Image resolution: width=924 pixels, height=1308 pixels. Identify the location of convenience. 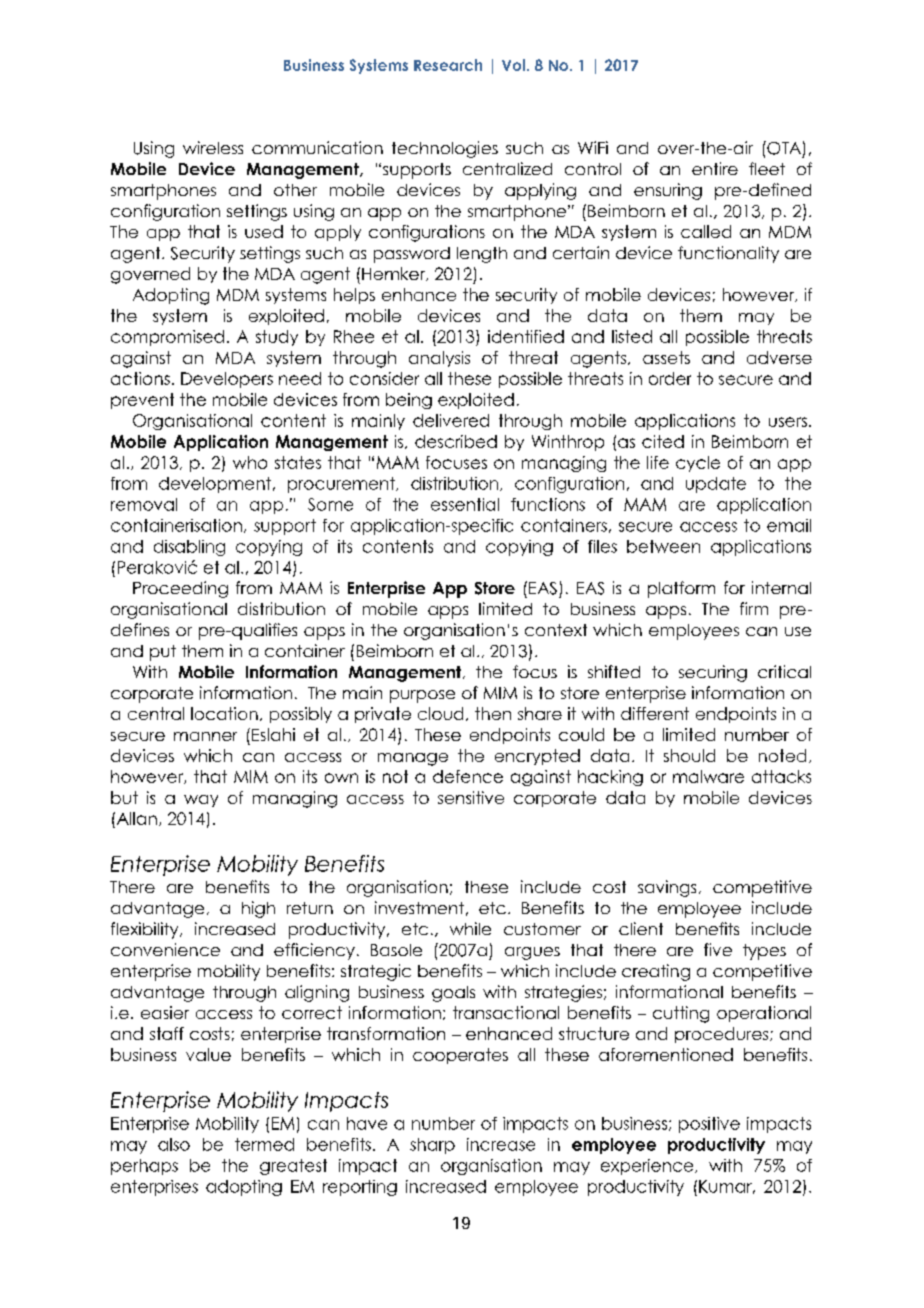
(165, 949).
